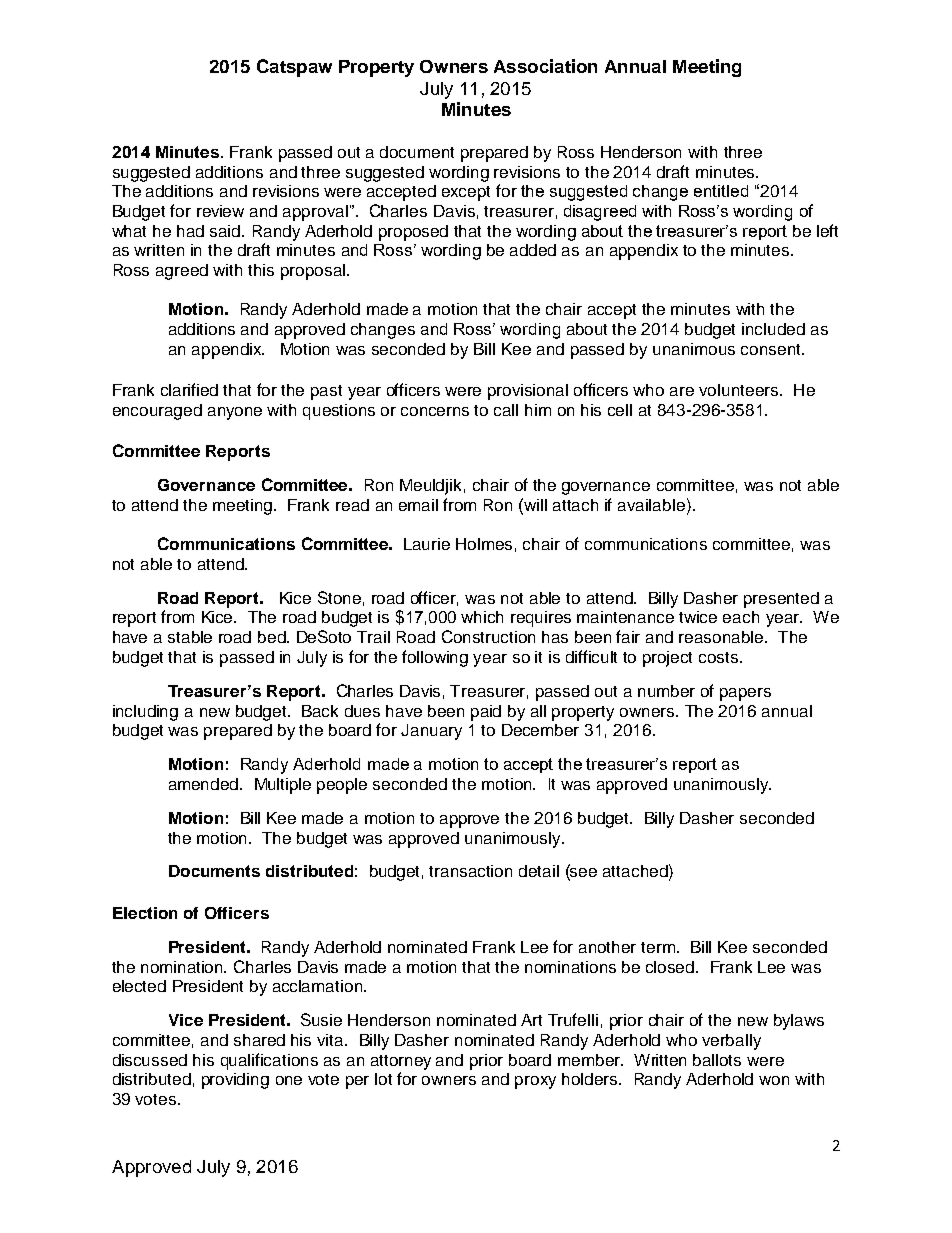 The image size is (952, 1233). I want to click on transaction, so click(470, 871).
